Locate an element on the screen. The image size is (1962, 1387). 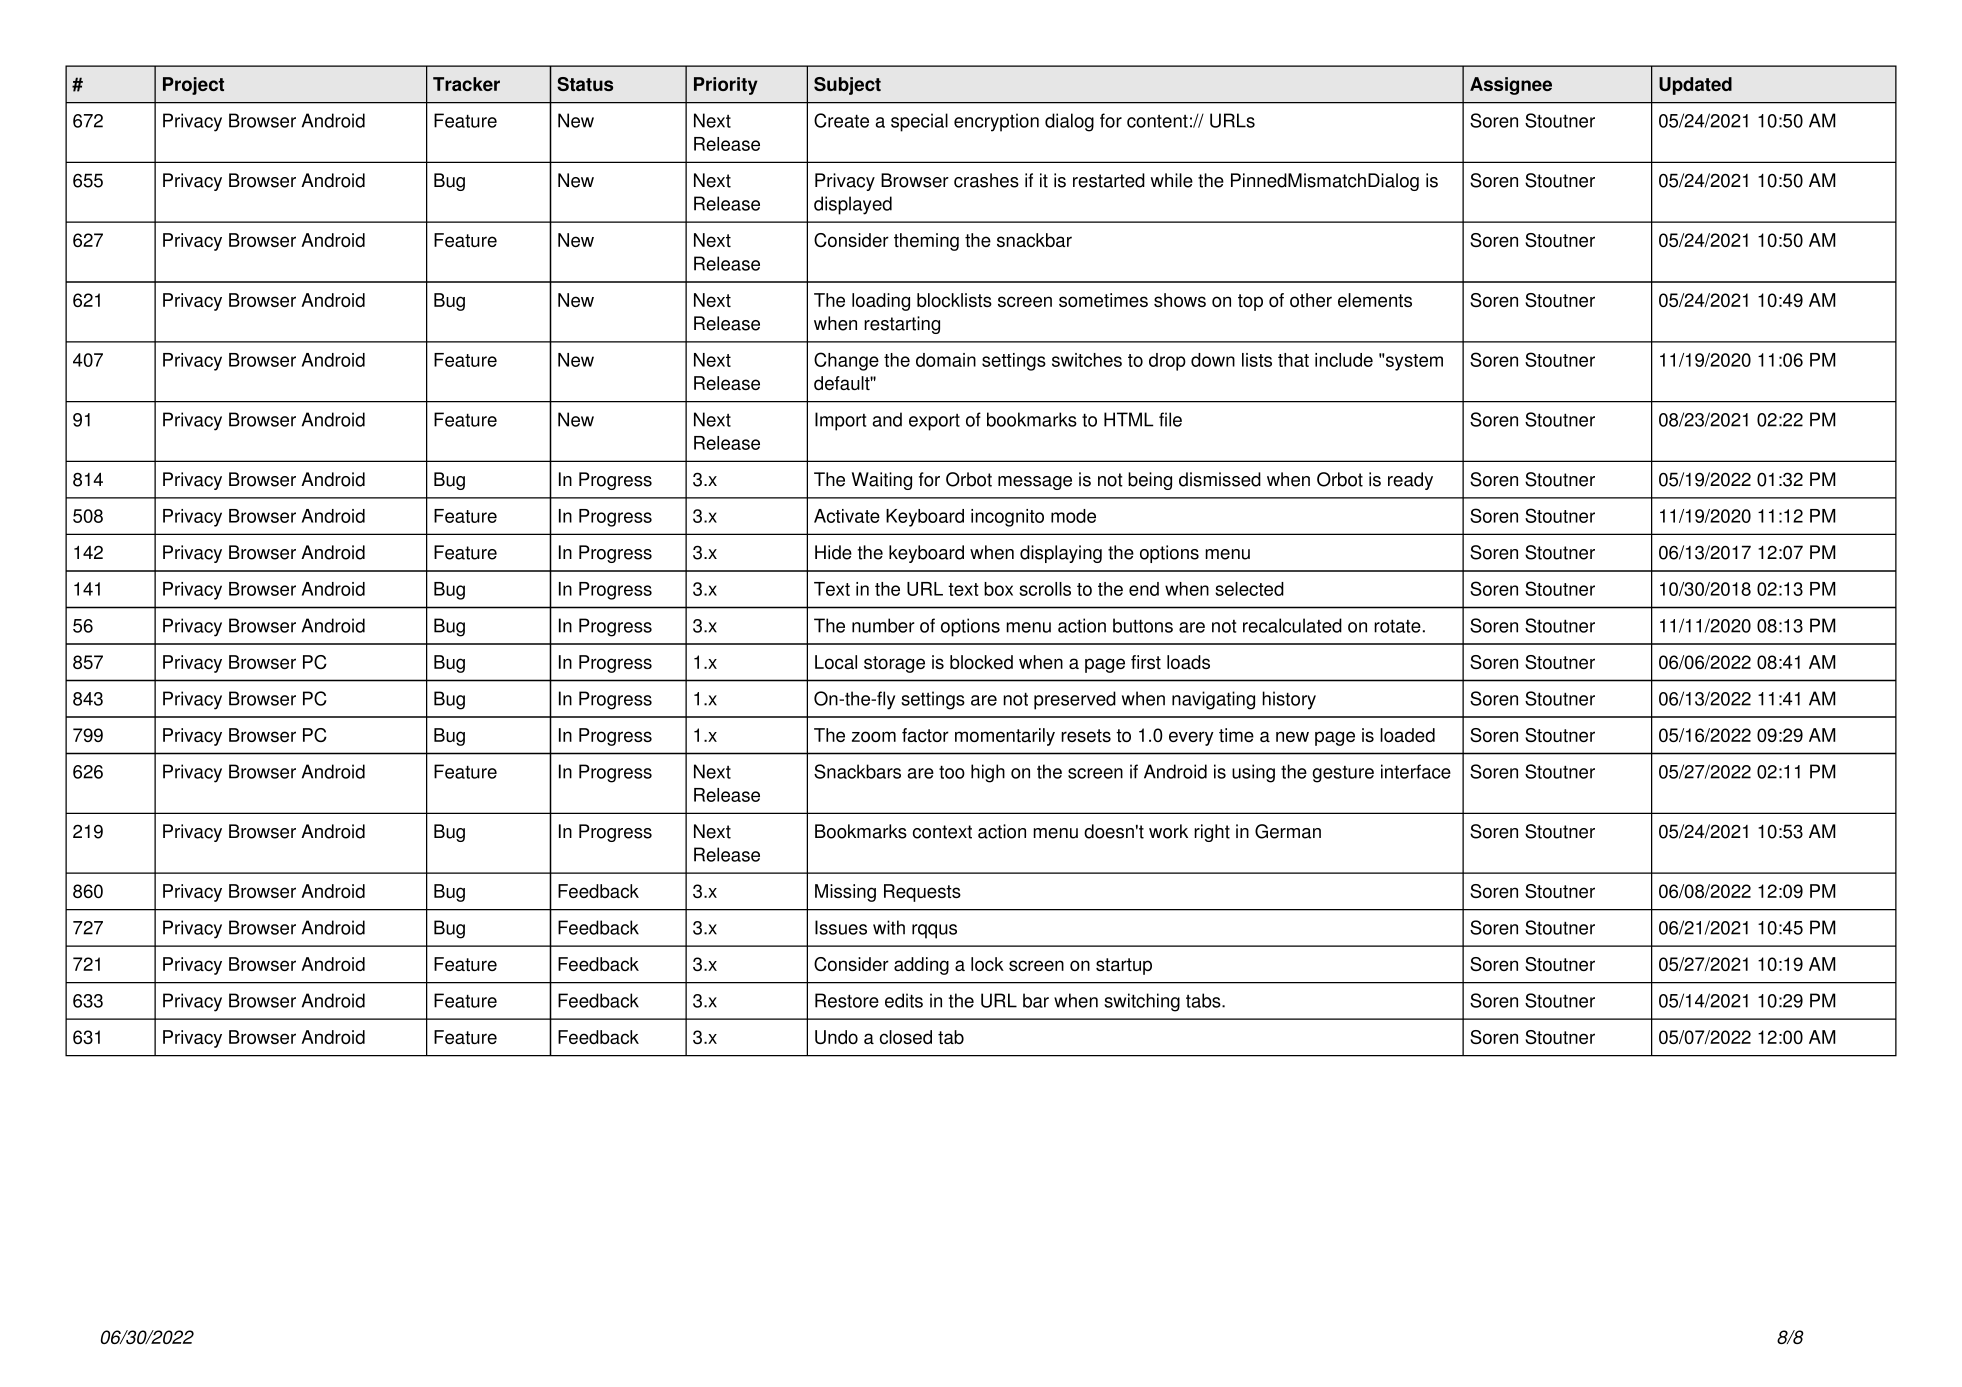
system is located at coordinates (1414, 362).
